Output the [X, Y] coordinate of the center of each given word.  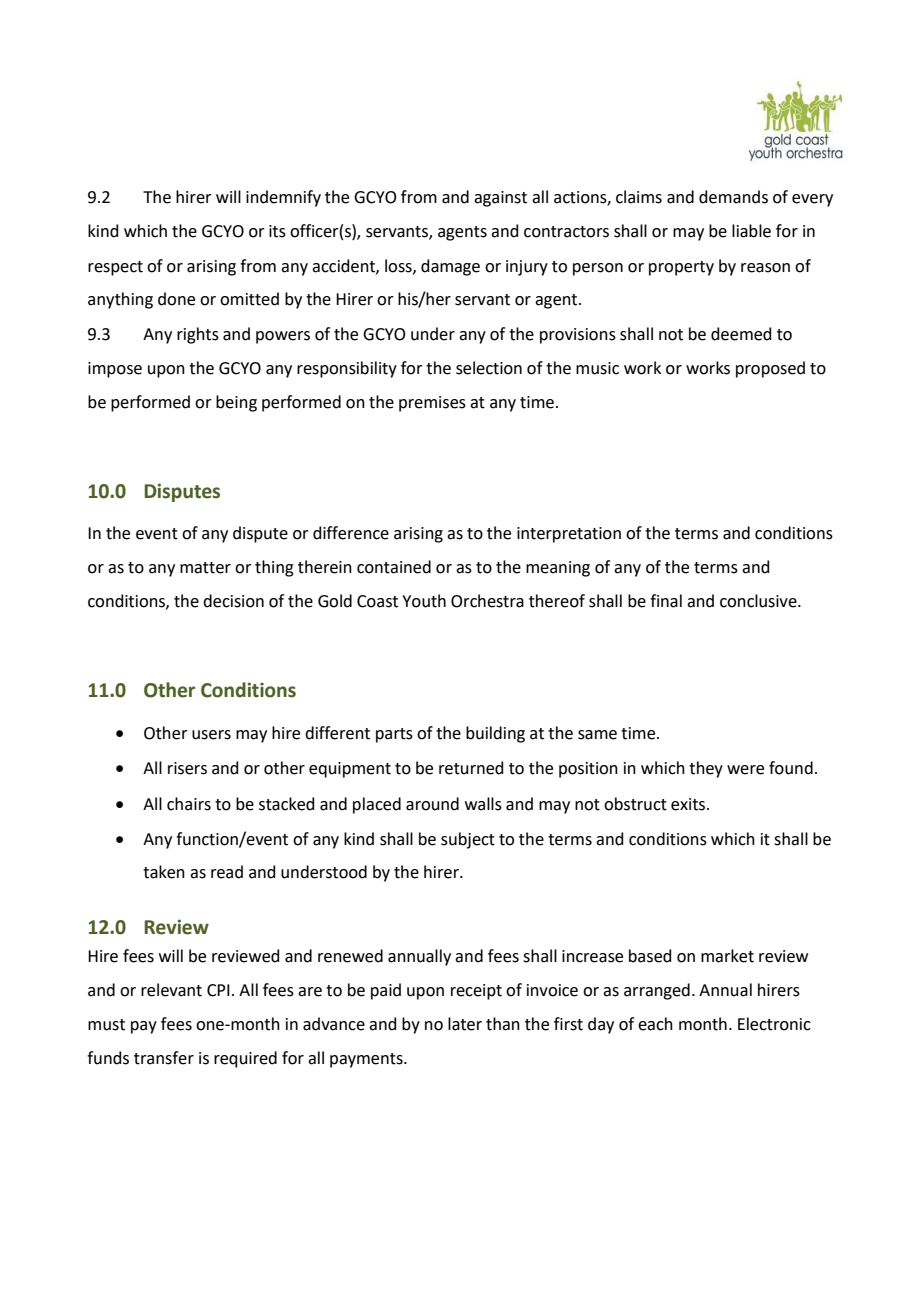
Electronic [774, 1024]
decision [233, 601]
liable [751, 231]
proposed [770, 369]
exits [689, 804]
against [500, 199]
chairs [189, 804]
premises [432, 404]
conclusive [759, 601]
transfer [164, 1058]
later [465, 1024]
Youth [424, 601]
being [236, 403]
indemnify [283, 198]
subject [468, 840]
